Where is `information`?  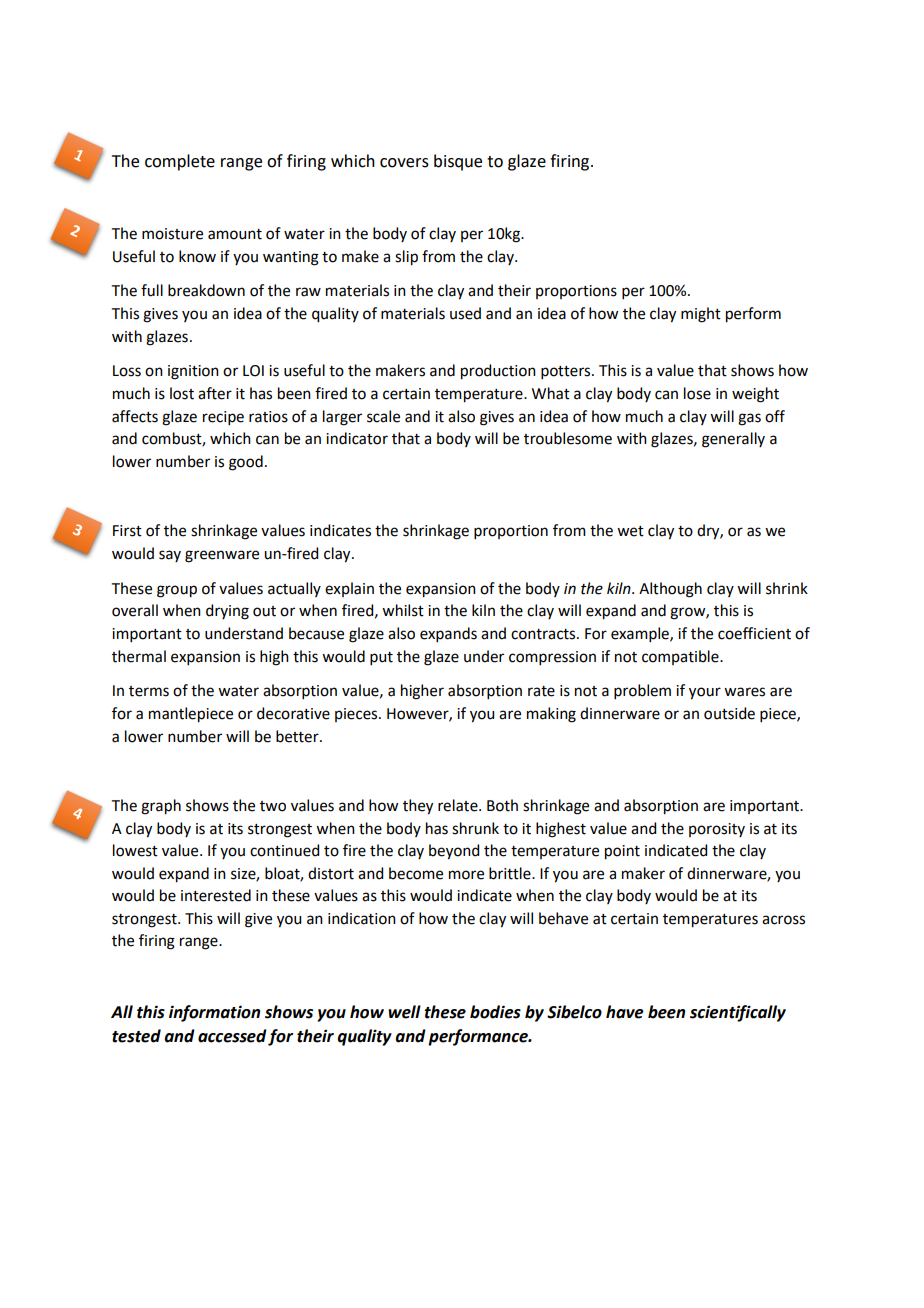
information is located at coordinates (214, 1013).
